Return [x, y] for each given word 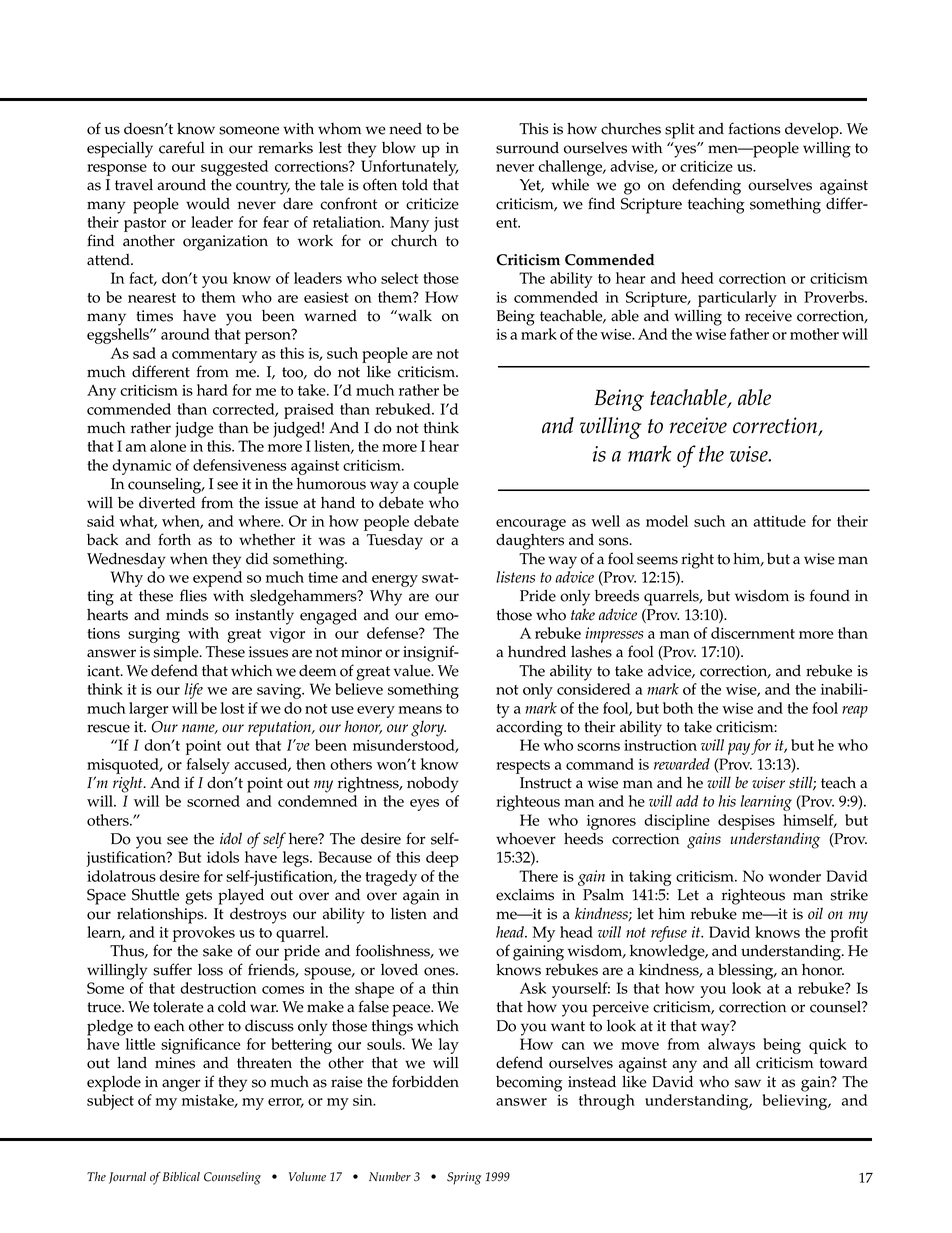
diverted [167, 503]
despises [746, 822]
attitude [779, 521]
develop [813, 131]
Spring [464, 1178]
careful [182, 147]
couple [436, 486]
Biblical [181, 1176]
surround [527, 148]
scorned [213, 801]
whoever [526, 839]
